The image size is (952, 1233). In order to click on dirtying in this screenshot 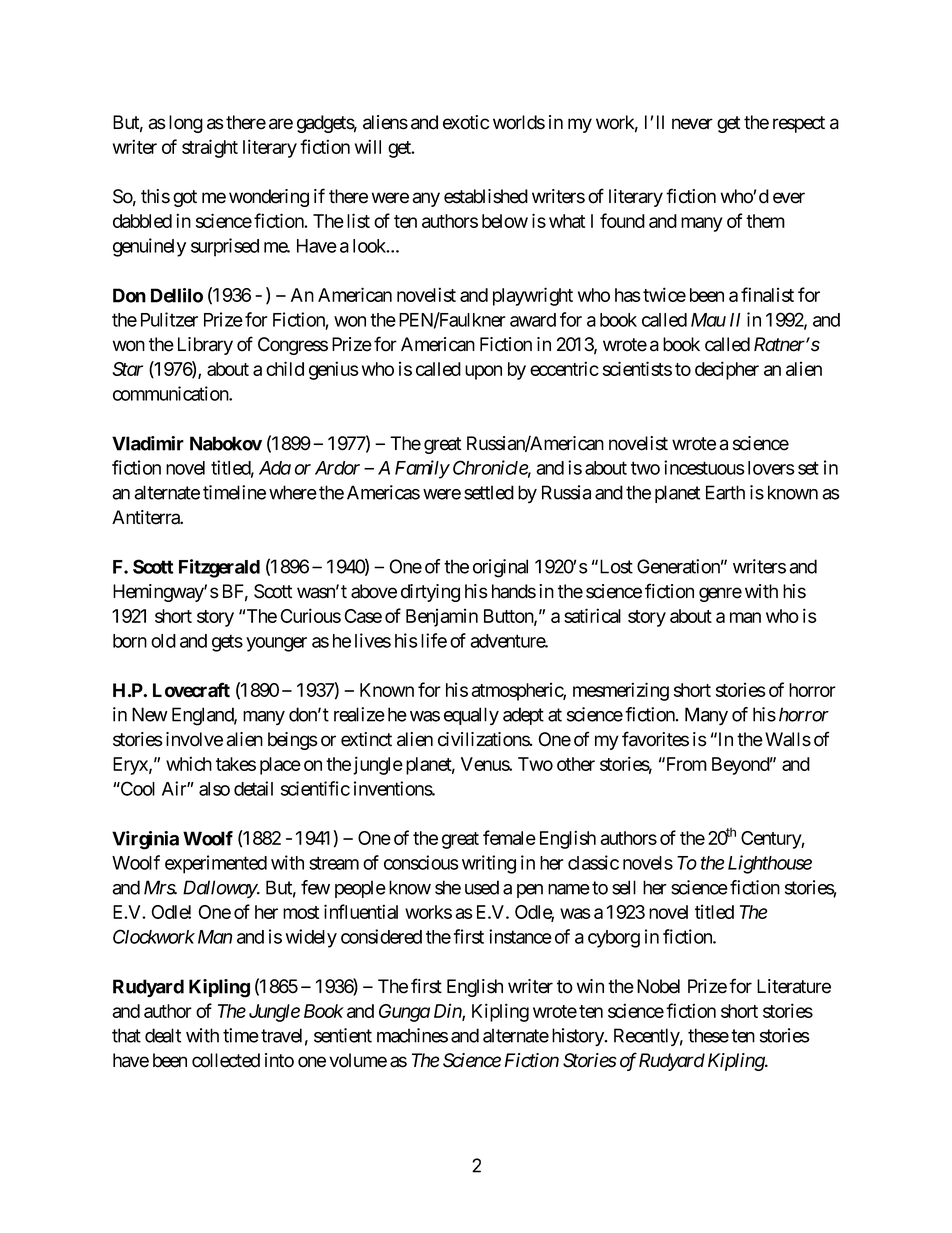, I will do `click(430, 593)`.
